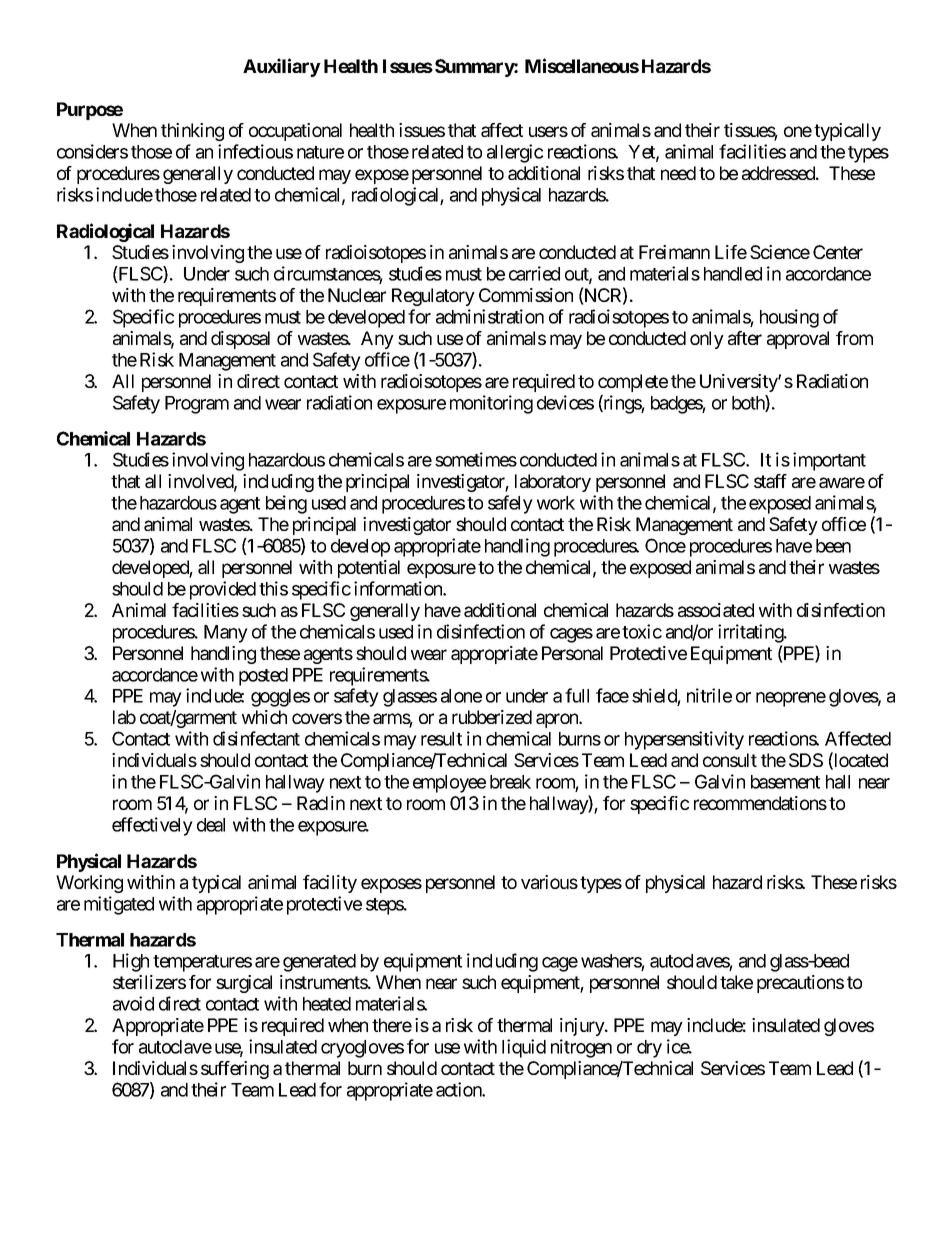  I want to click on information, so click(399, 588).
